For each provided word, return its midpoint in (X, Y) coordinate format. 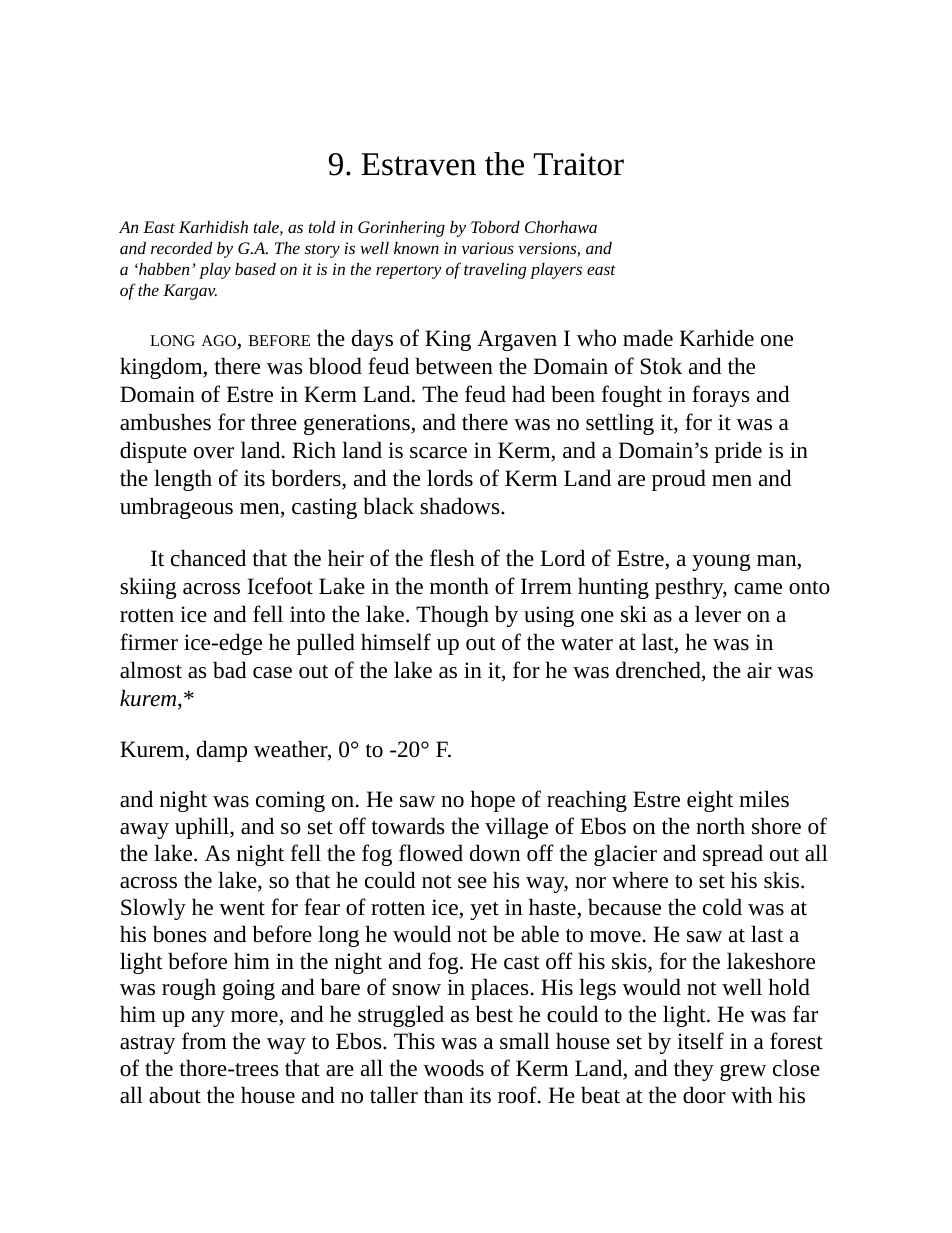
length (183, 480)
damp (222, 751)
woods (453, 1068)
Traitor (579, 164)
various (488, 248)
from (204, 1041)
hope (493, 801)
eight (710, 801)
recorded (181, 248)
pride (738, 452)
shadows (461, 506)
